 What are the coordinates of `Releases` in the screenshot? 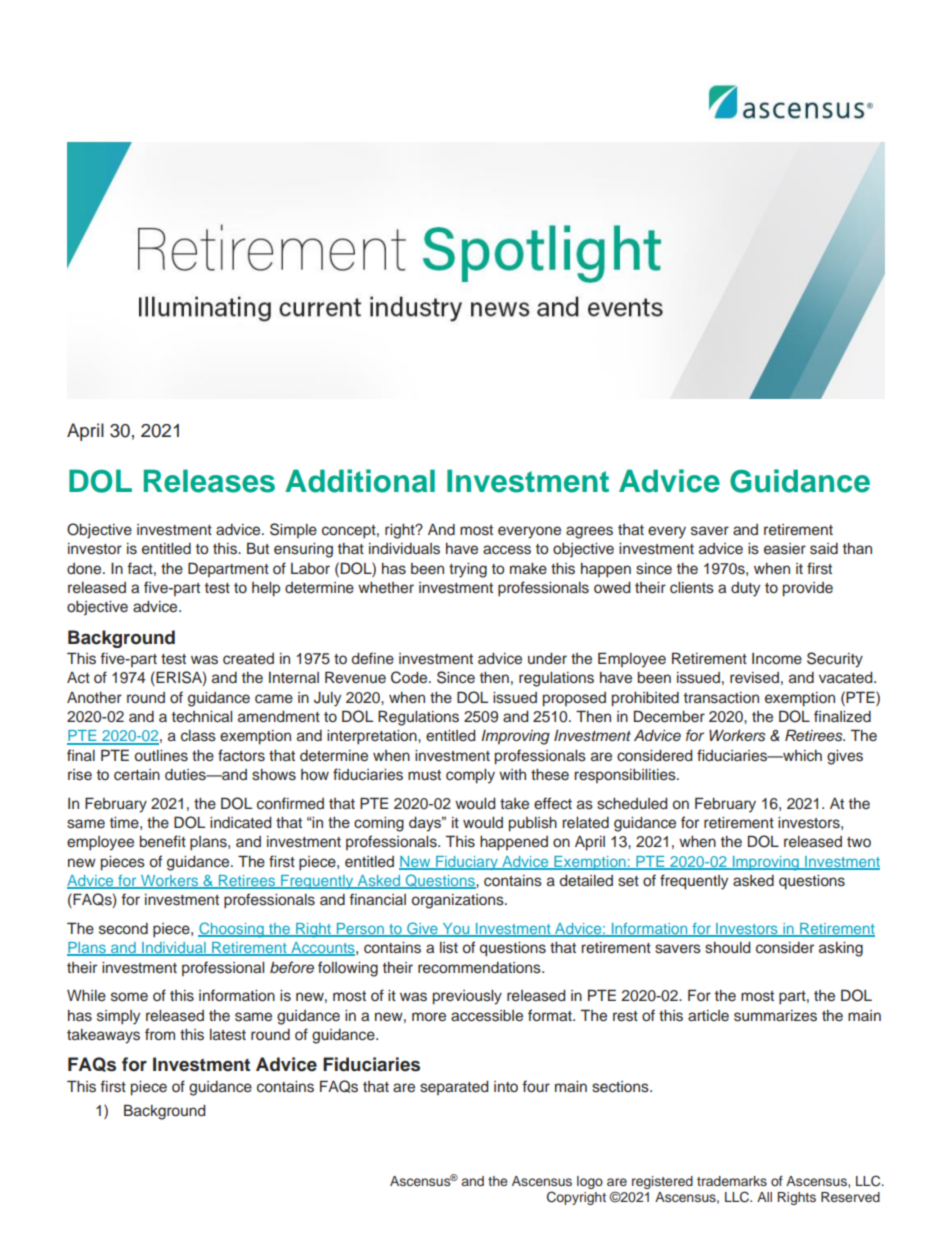 It's located at (209, 481).
